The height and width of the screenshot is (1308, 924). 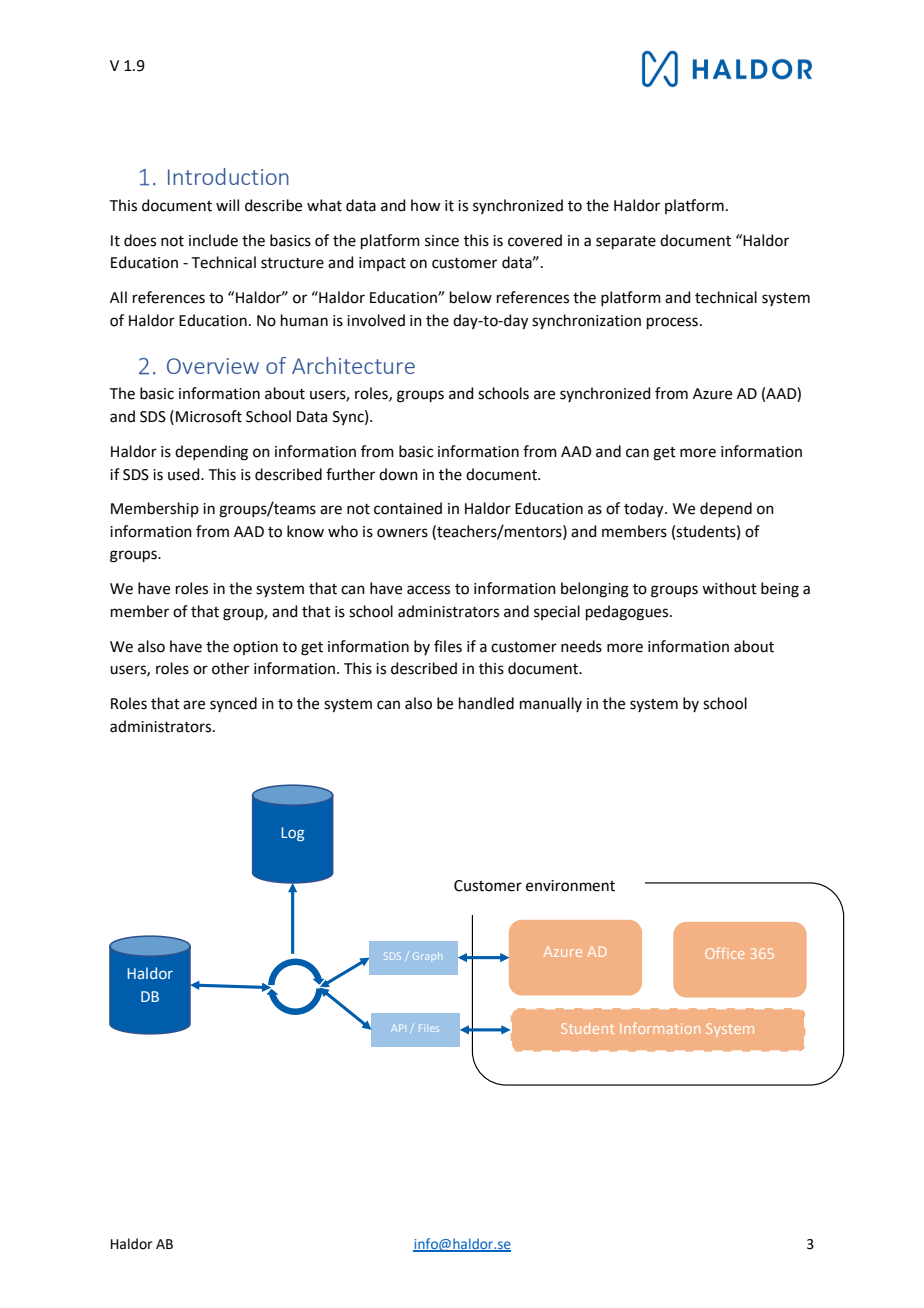 I want to click on other, so click(x=230, y=668).
